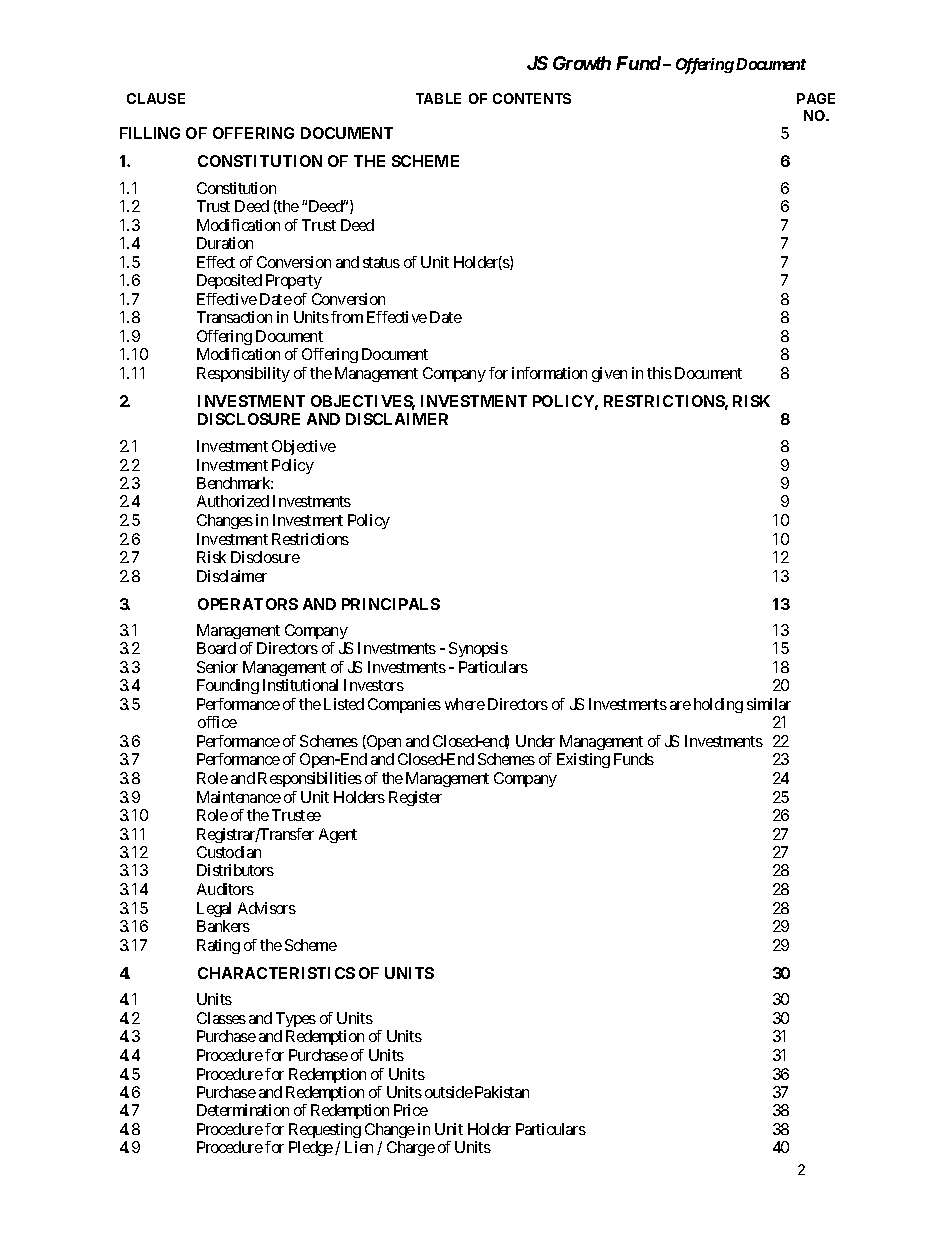  What do you see at coordinates (438, 98) in the screenshot?
I see `TABLE` at bounding box center [438, 98].
